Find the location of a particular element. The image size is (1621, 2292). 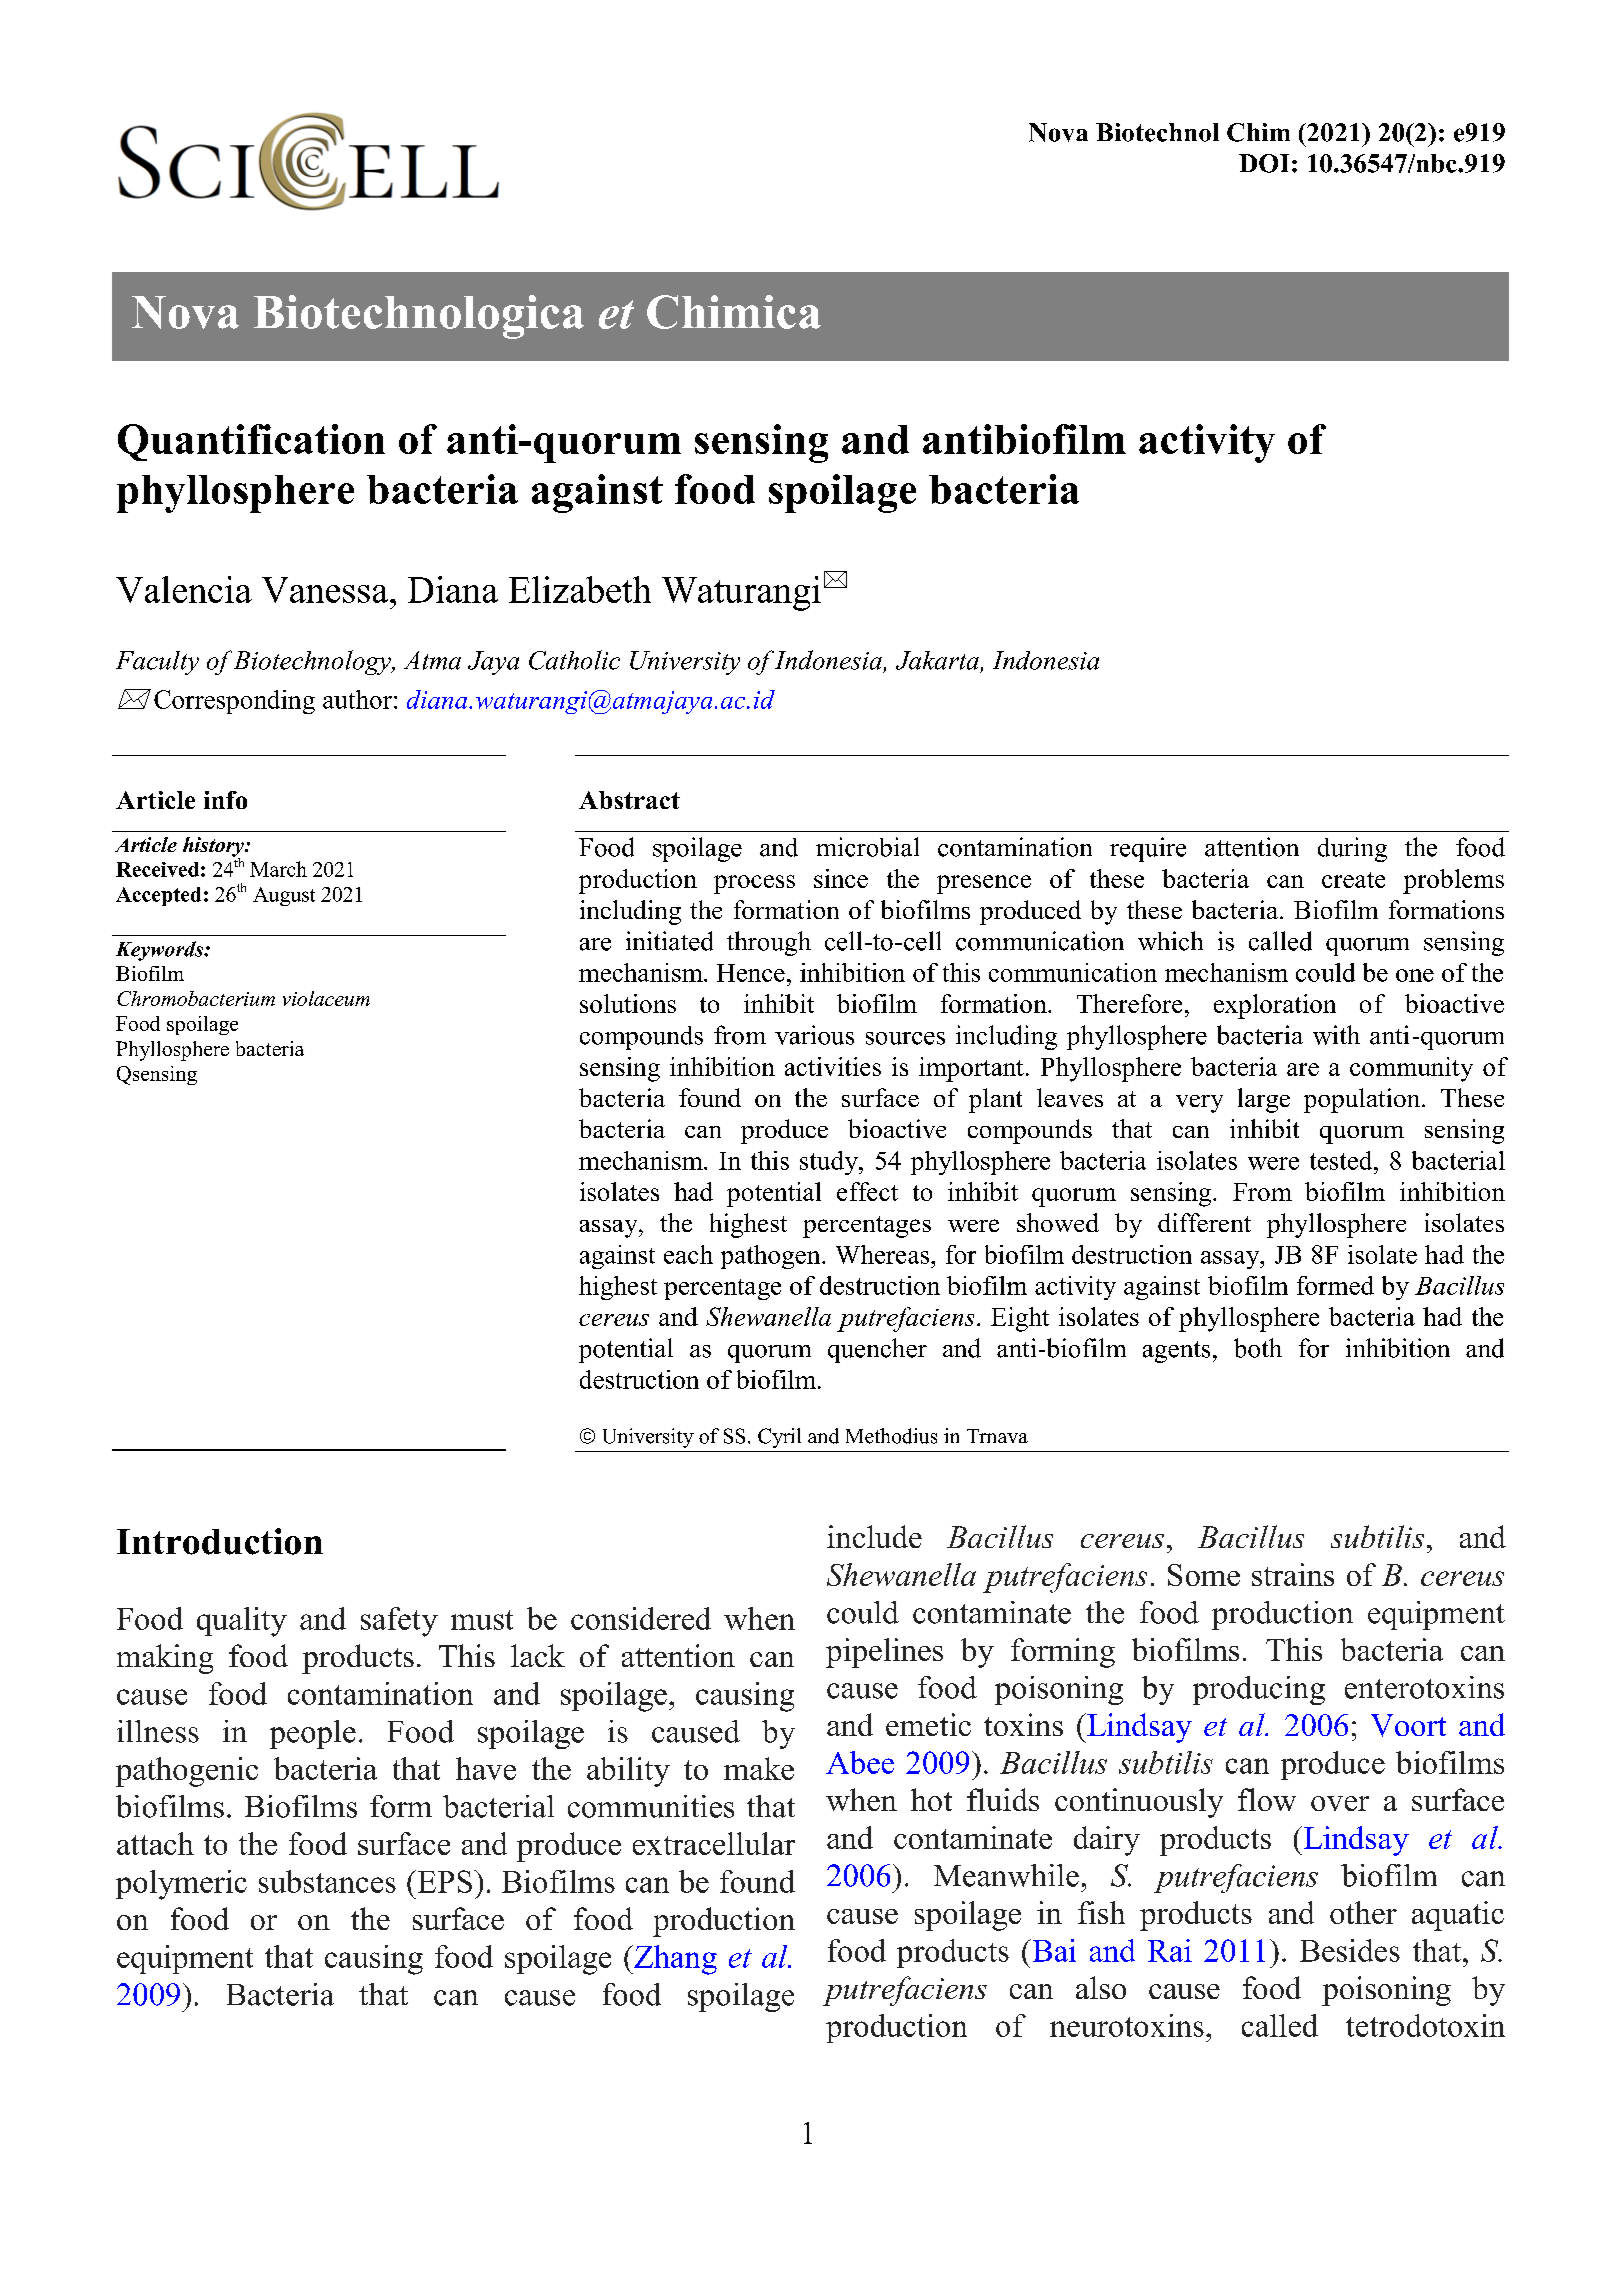

each is located at coordinates (688, 1254).
